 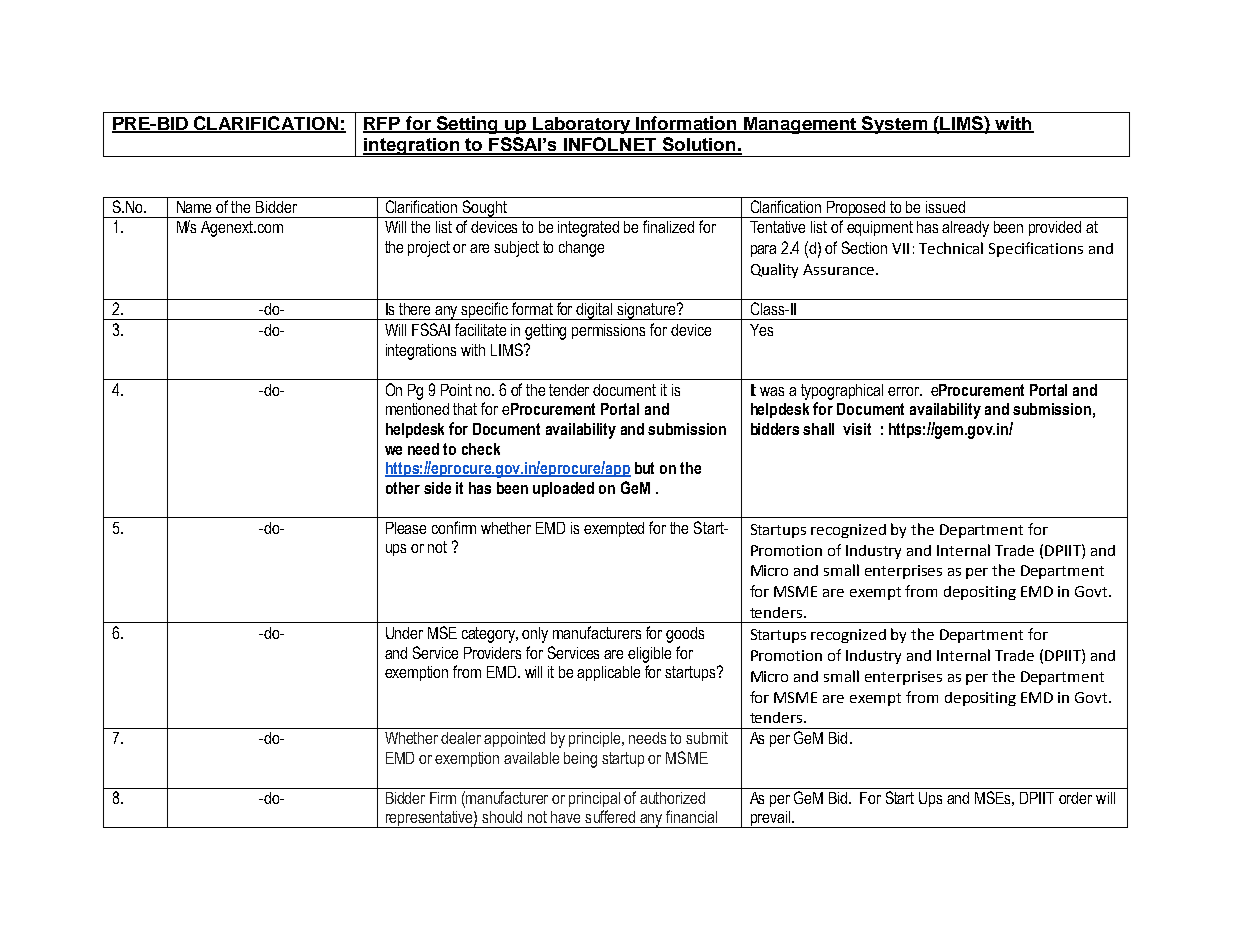 What do you see at coordinates (774, 270) in the screenshot?
I see `Quality` at bounding box center [774, 270].
